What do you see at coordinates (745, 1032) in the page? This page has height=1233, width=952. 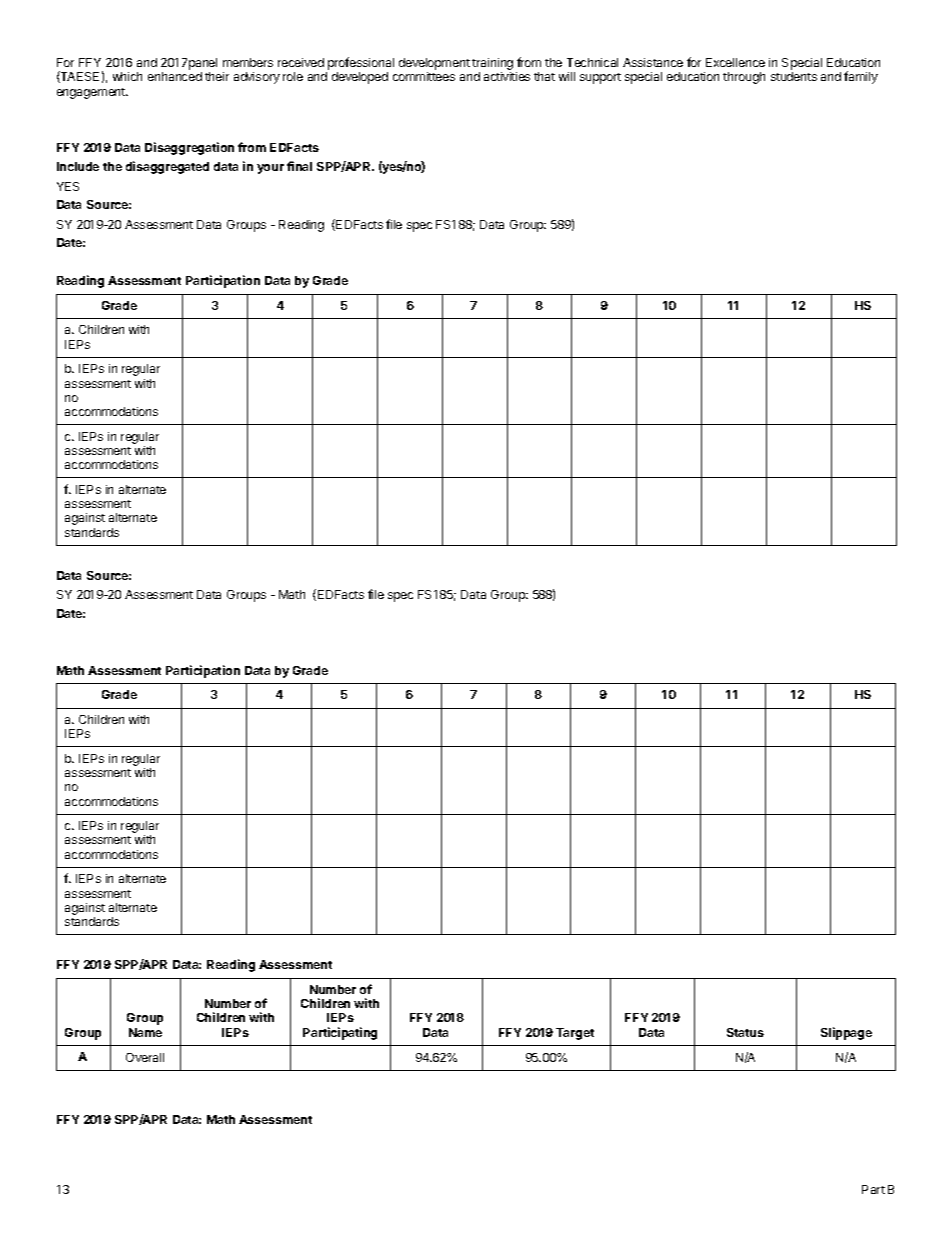 I see `Status` at bounding box center [745, 1032].
